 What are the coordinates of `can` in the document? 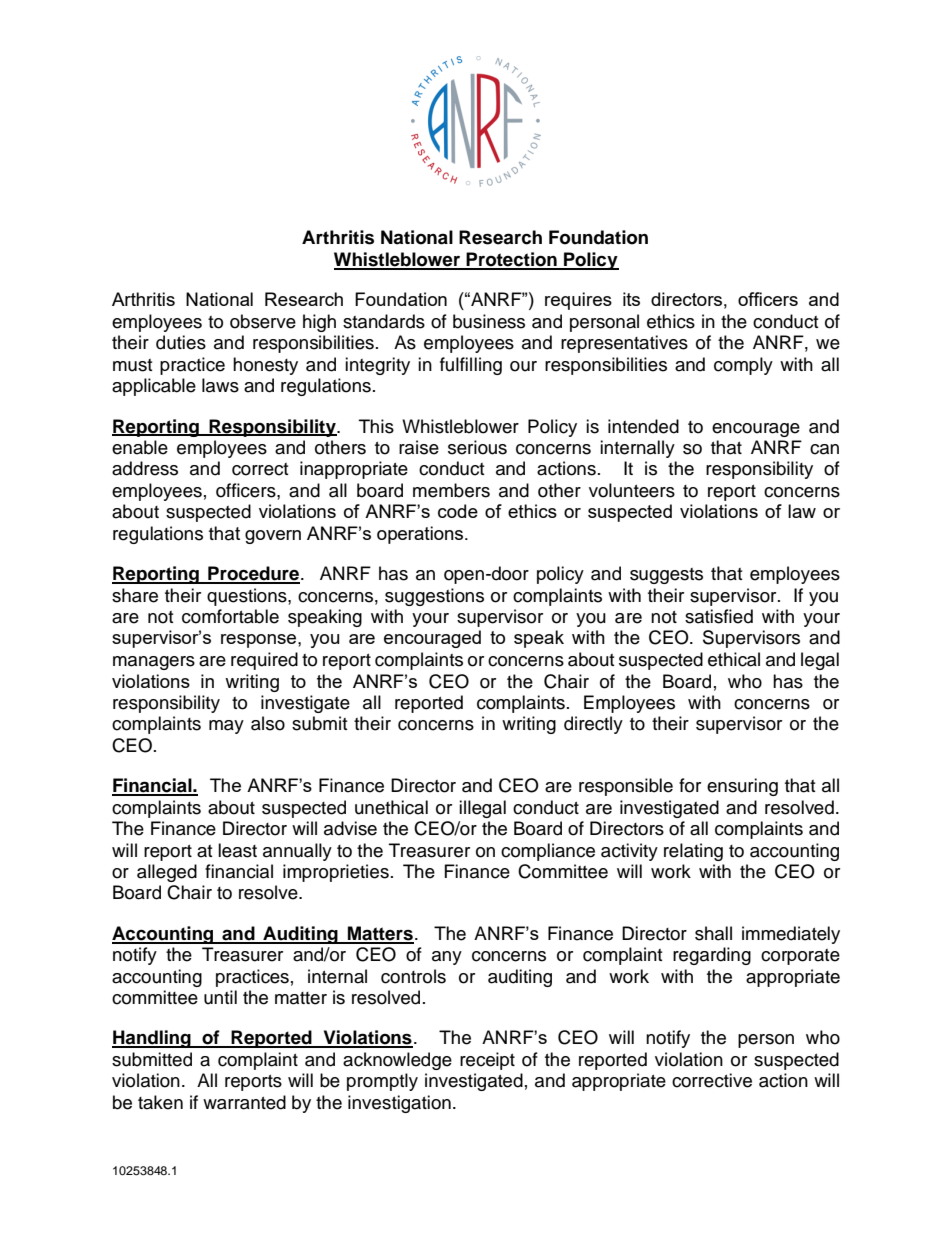 It's located at (824, 449).
